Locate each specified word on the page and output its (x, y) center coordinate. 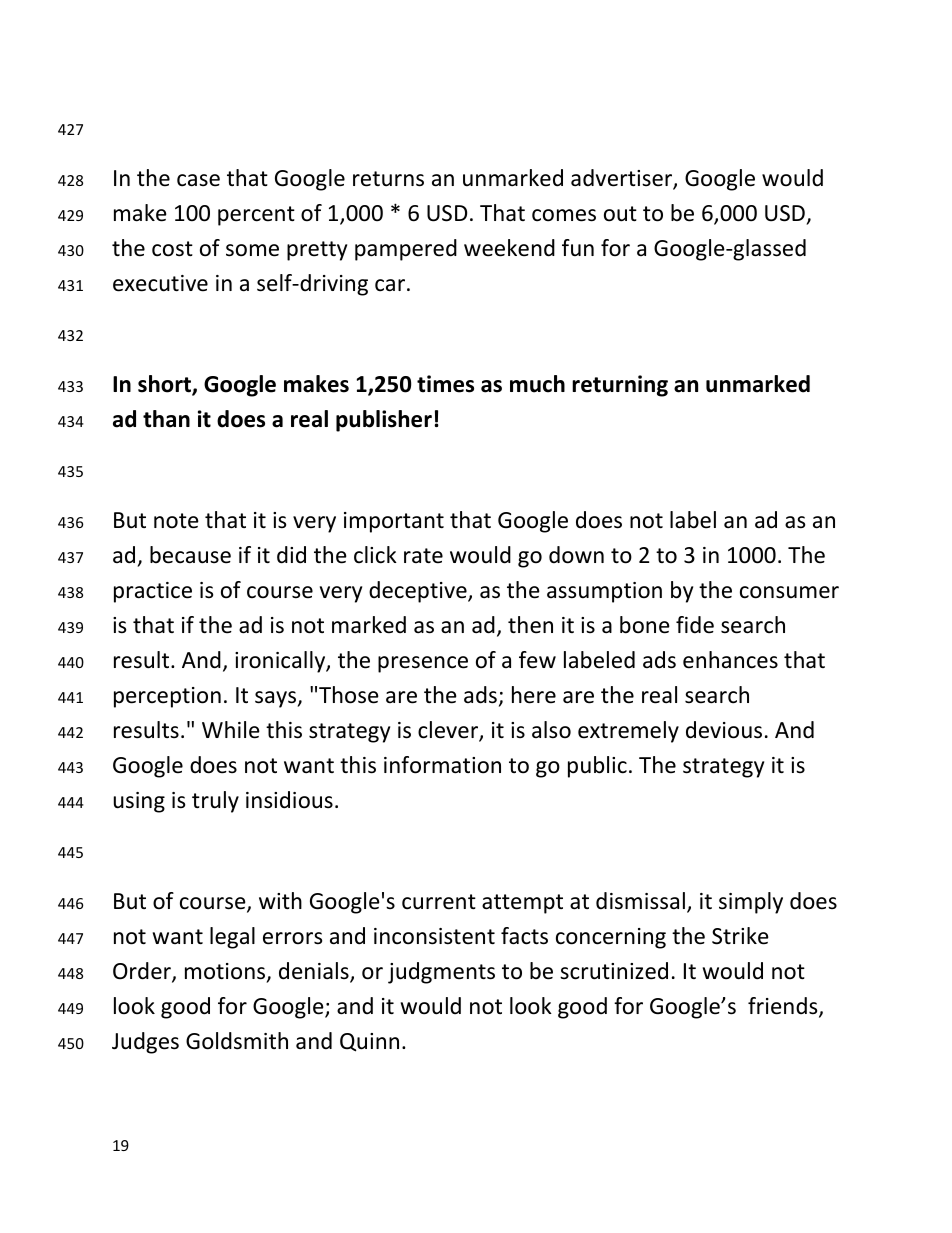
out (620, 214)
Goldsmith (237, 1041)
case (198, 180)
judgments (441, 973)
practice (153, 592)
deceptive (419, 592)
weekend (509, 248)
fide (695, 625)
